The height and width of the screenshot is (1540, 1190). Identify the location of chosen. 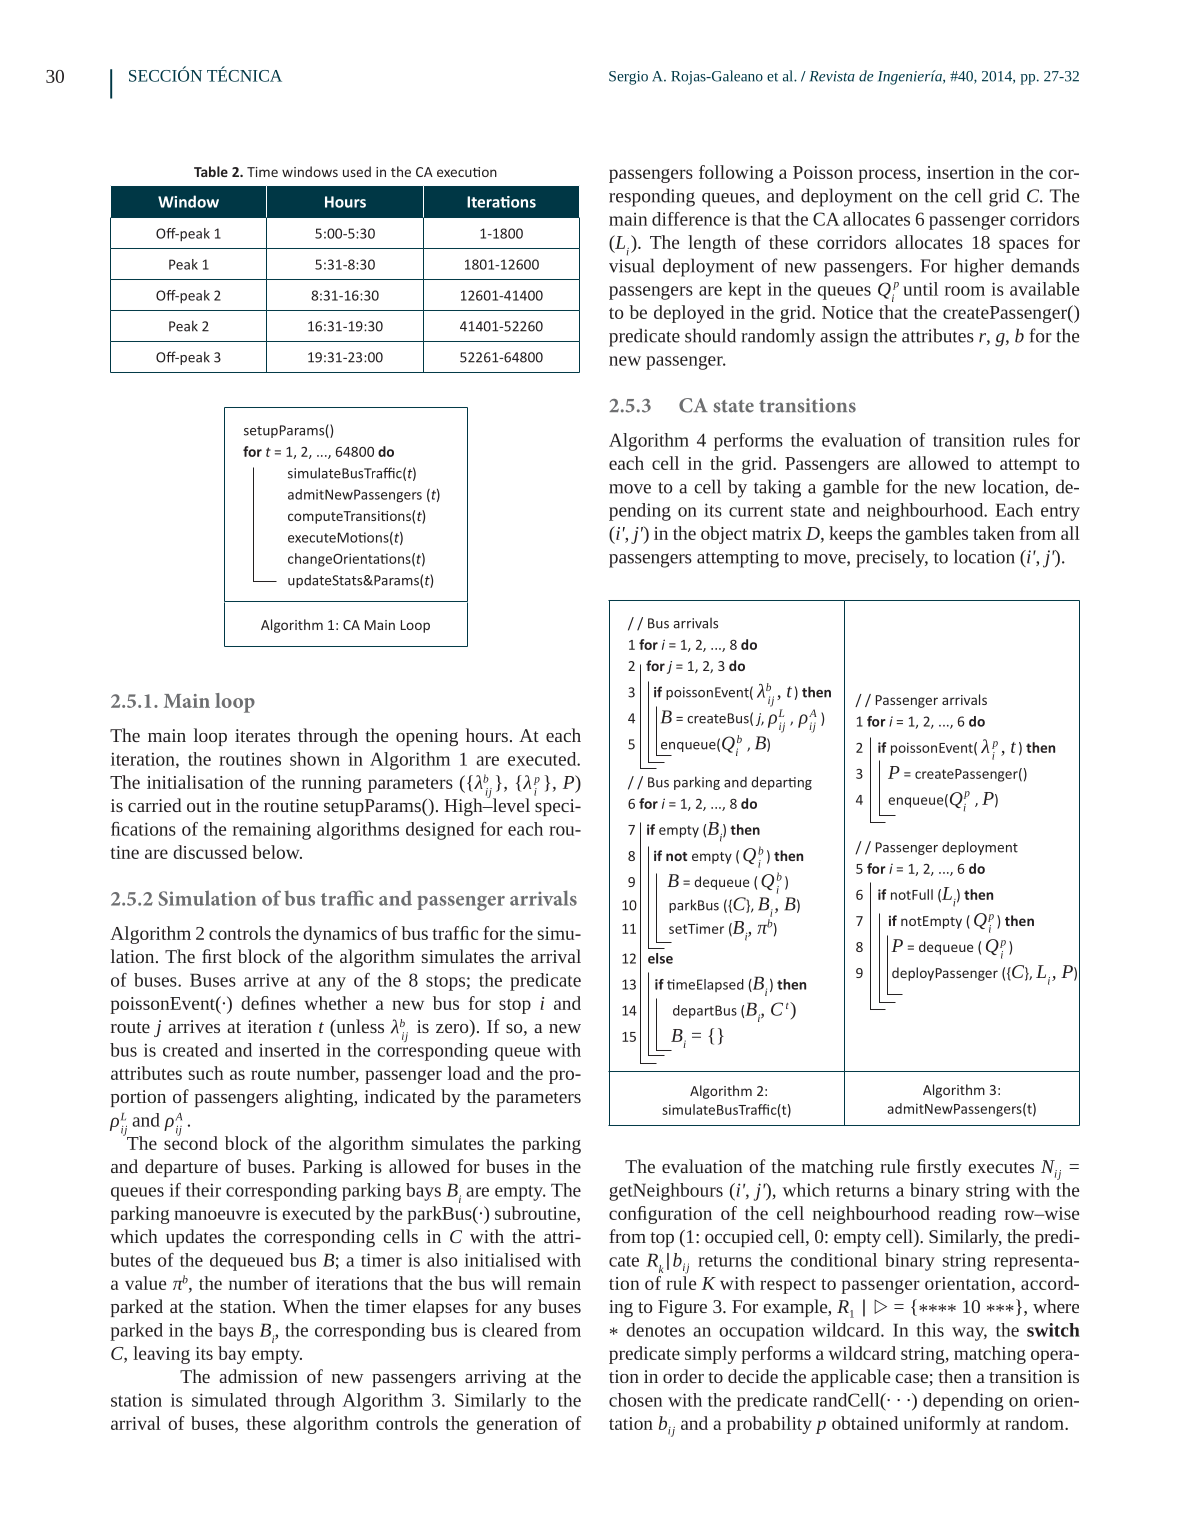
(635, 1400).
